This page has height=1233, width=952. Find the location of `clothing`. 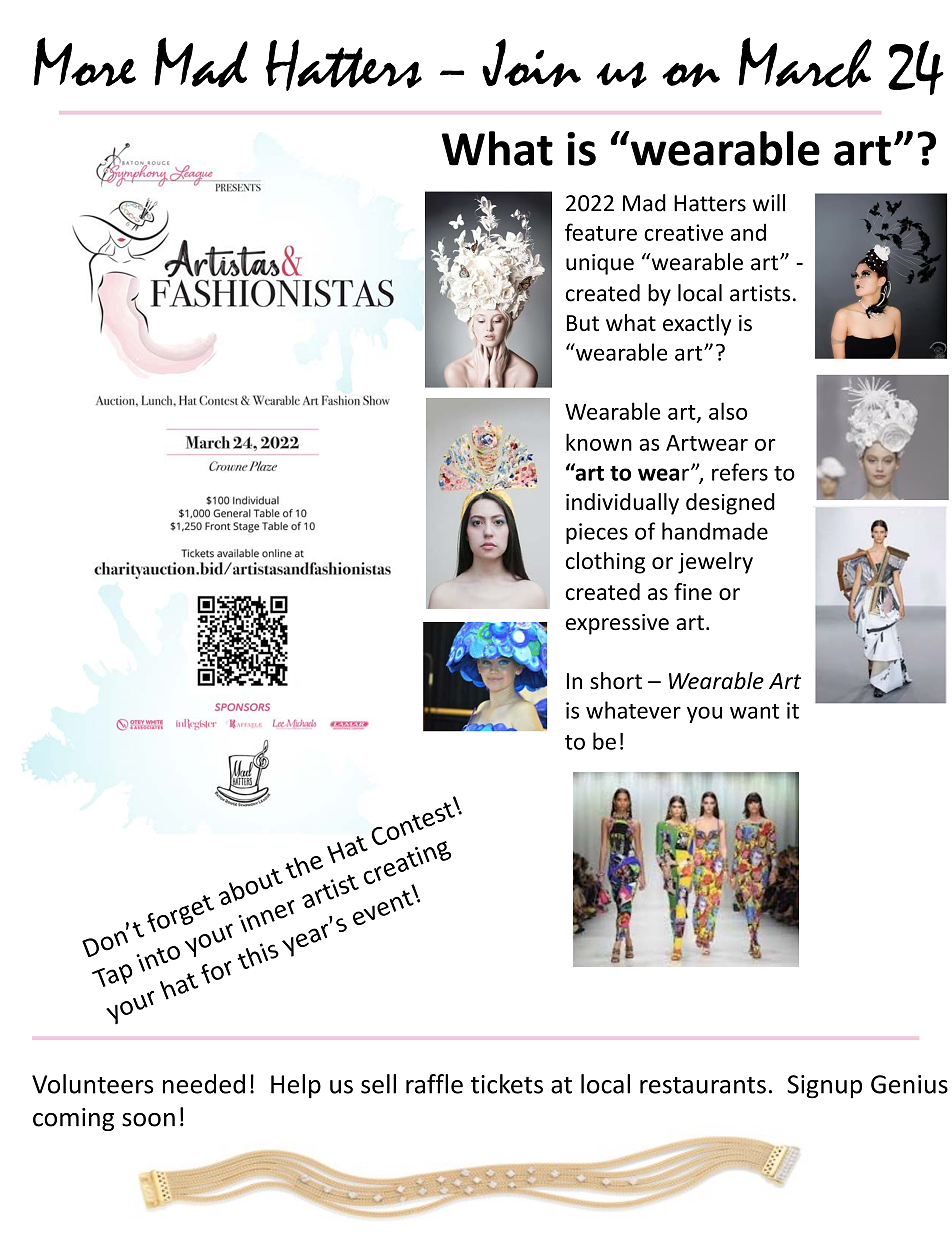

clothing is located at coordinates (605, 563).
